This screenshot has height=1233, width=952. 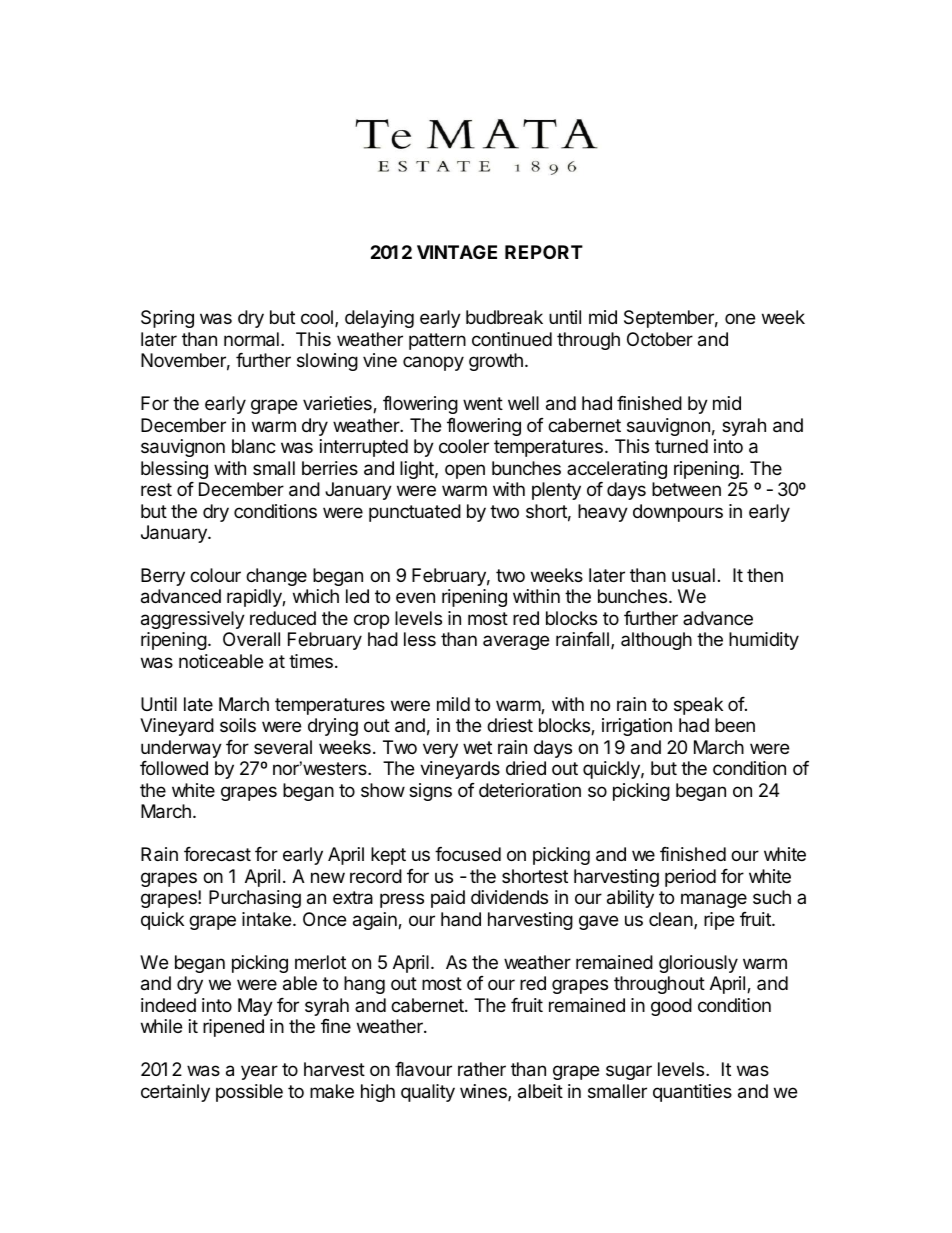 What do you see at coordinates (259, 1072) in the screenshot?
I see `year` at bounding box center [259, 1072].
